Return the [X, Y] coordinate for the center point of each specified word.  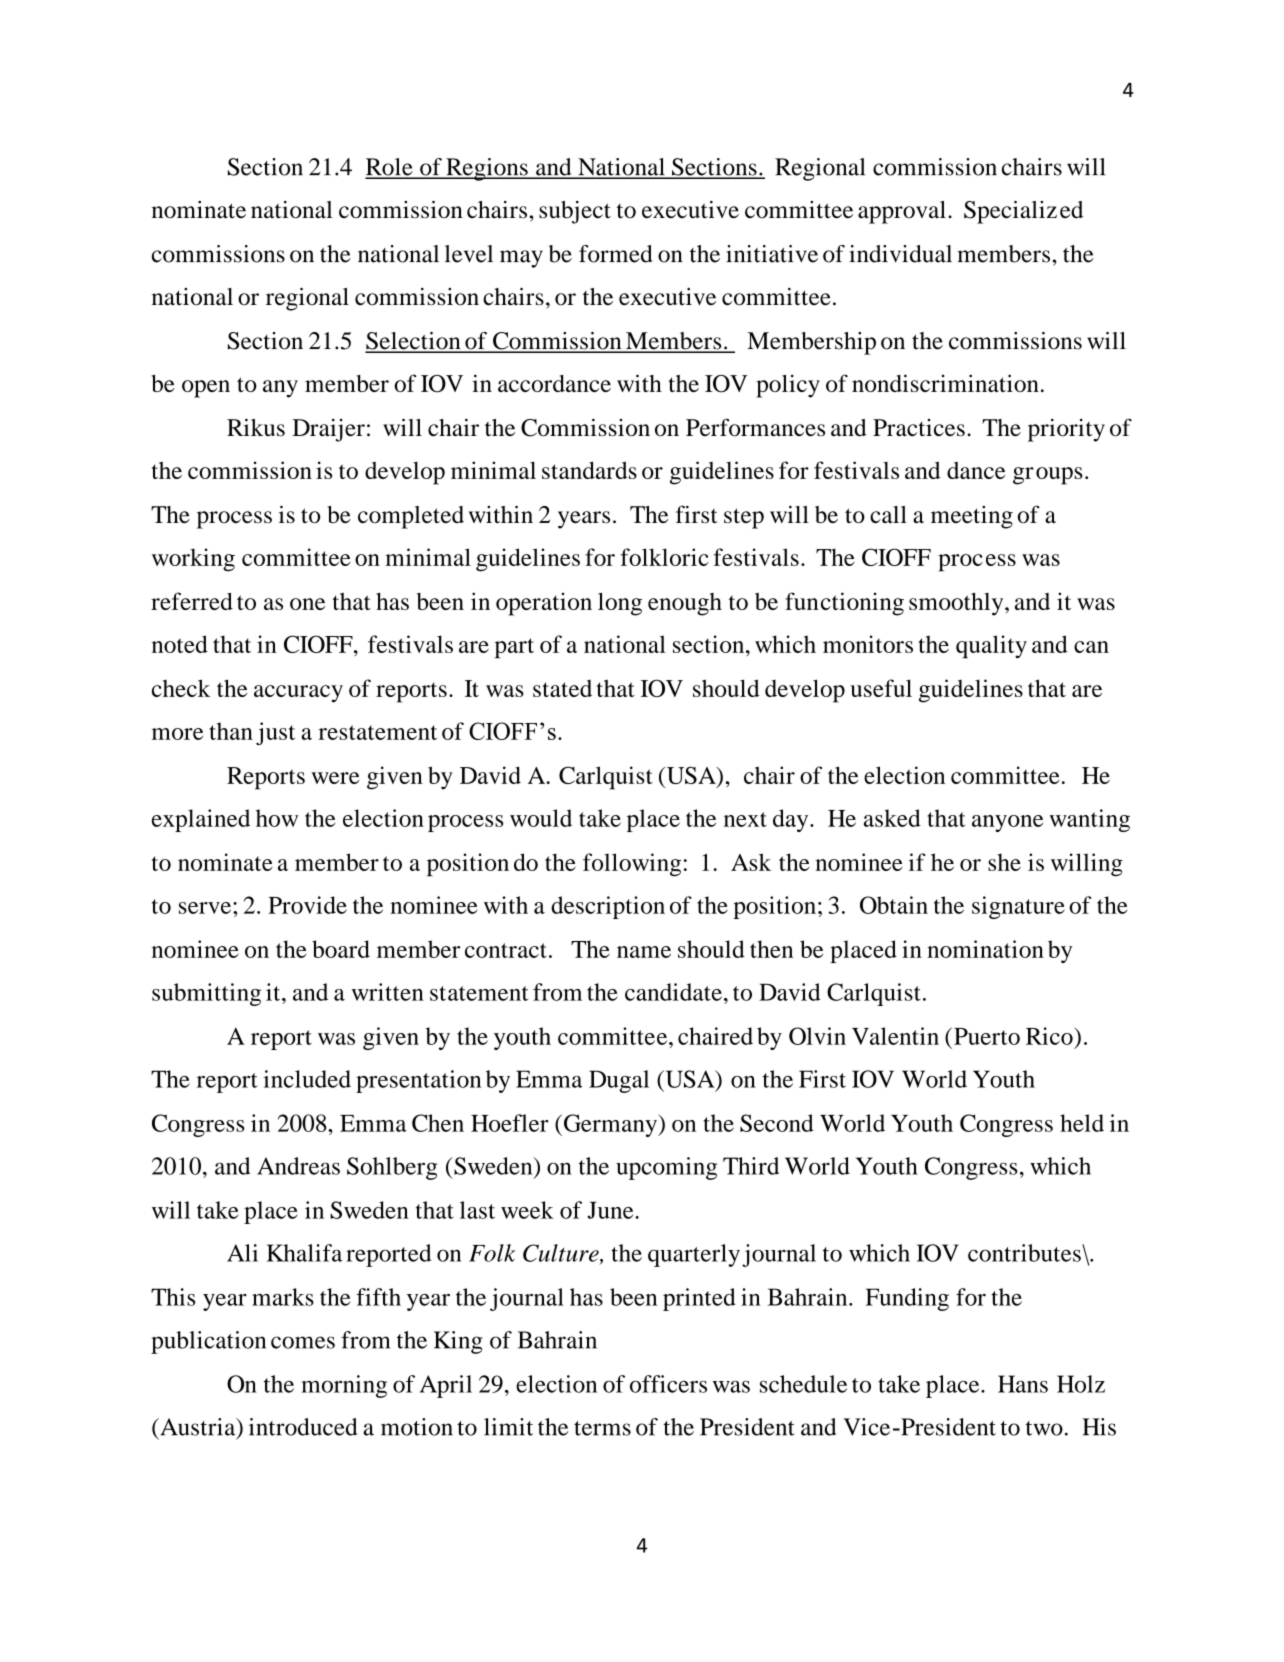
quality [991, 647]
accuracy [298, 694]
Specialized [1023, 212]
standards [589, 470]
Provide [307, 905]
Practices [919, 428]
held [1082, 1123]
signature [1018, 907]
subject [575, 212]
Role [390, 168]
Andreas [298, 1166]
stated [562, 688]
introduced [303, 1427]
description [608, 907]
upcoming [666, 1168]
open [206, 389]
